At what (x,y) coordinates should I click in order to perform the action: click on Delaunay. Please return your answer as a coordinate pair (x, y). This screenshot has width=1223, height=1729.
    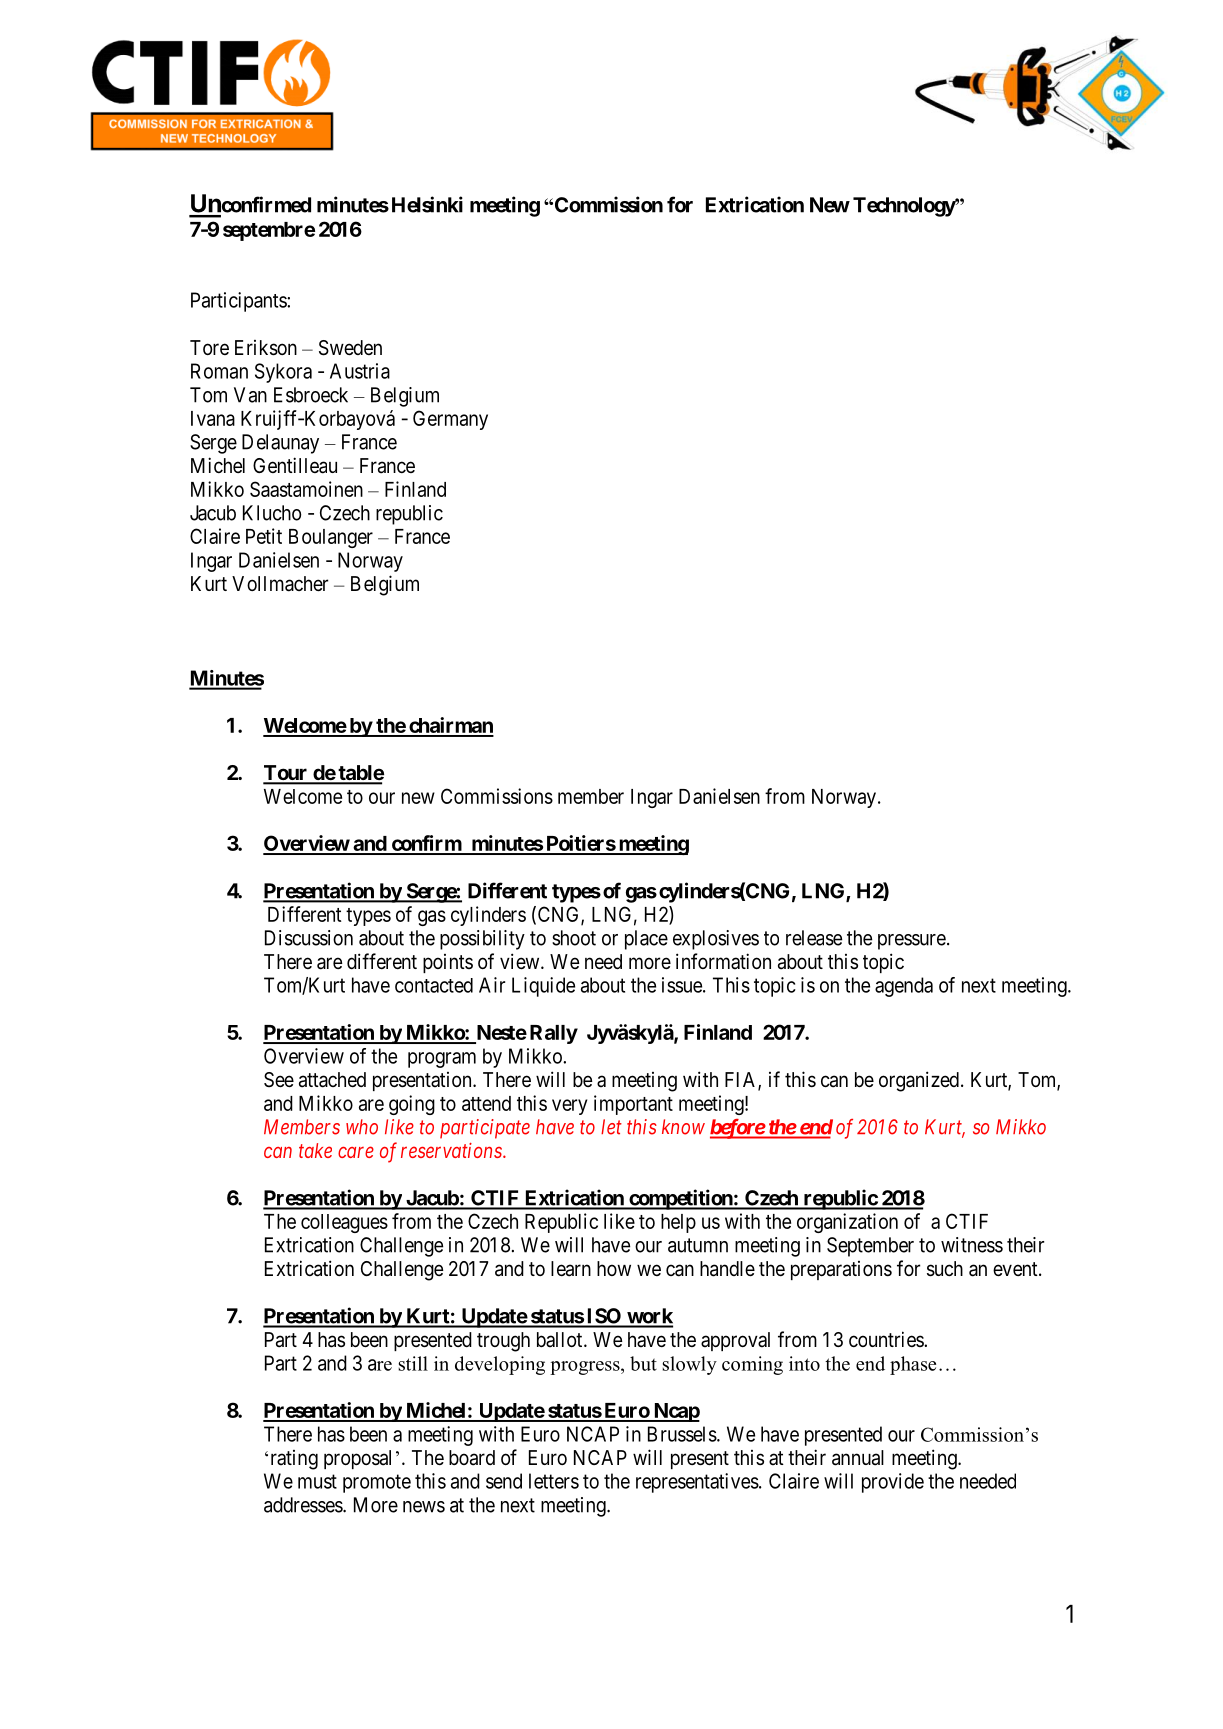
    Looking at the image, I should click on (280, 444).
